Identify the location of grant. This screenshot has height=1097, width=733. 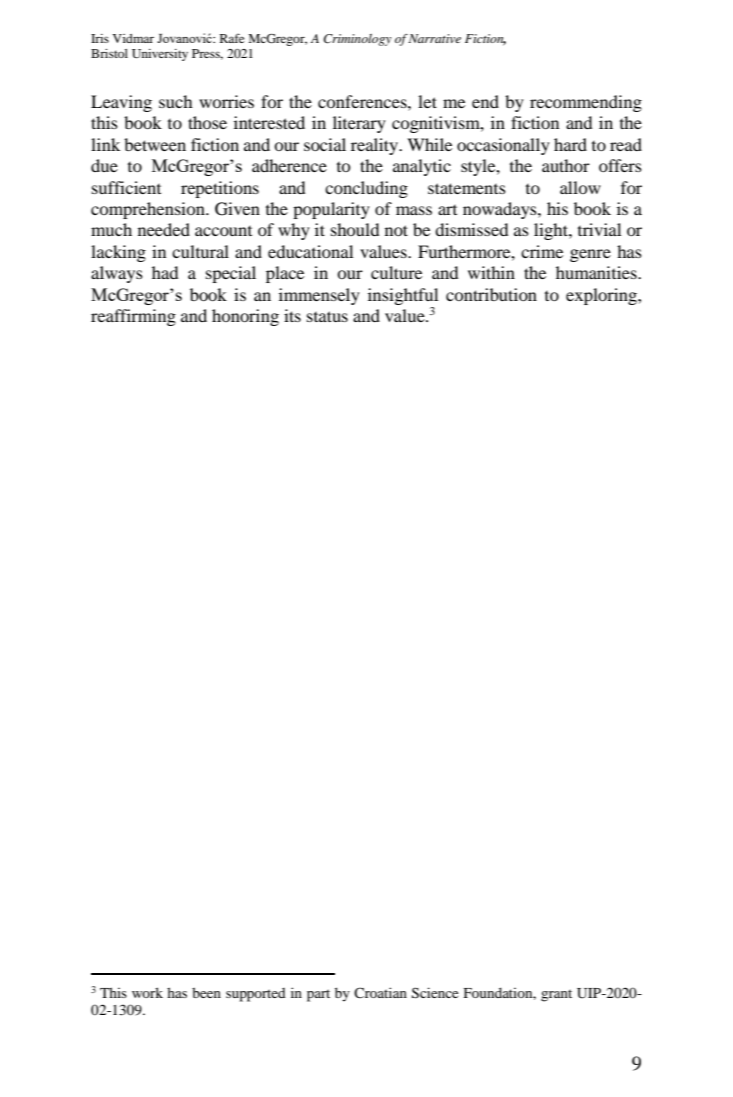
(556, 995).
